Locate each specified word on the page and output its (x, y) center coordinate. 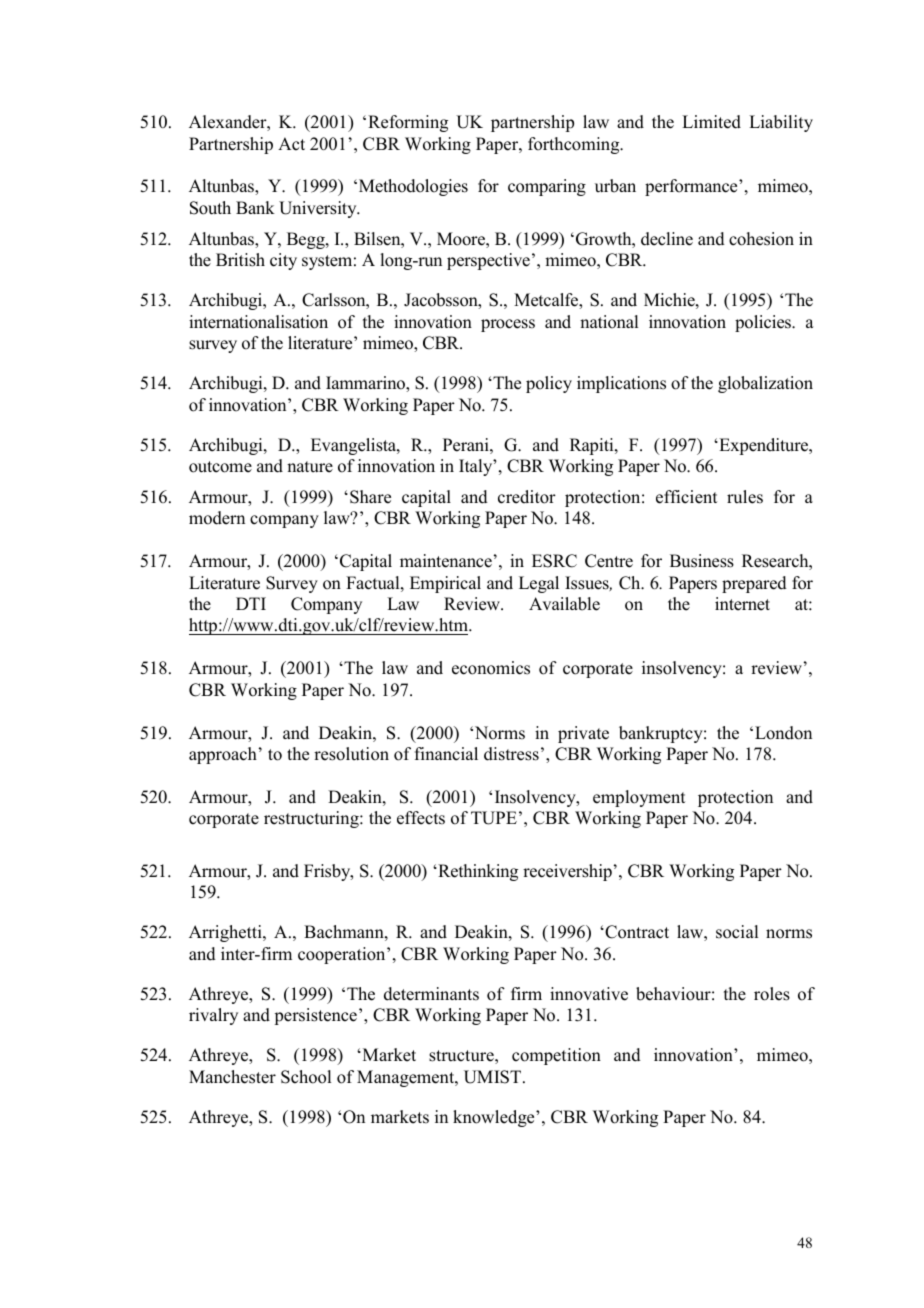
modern (217, 518)
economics (491, 668)
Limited (711, 122)
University (319, 209)
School (306, 1077)
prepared (754, 584)
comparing (547, 187)
